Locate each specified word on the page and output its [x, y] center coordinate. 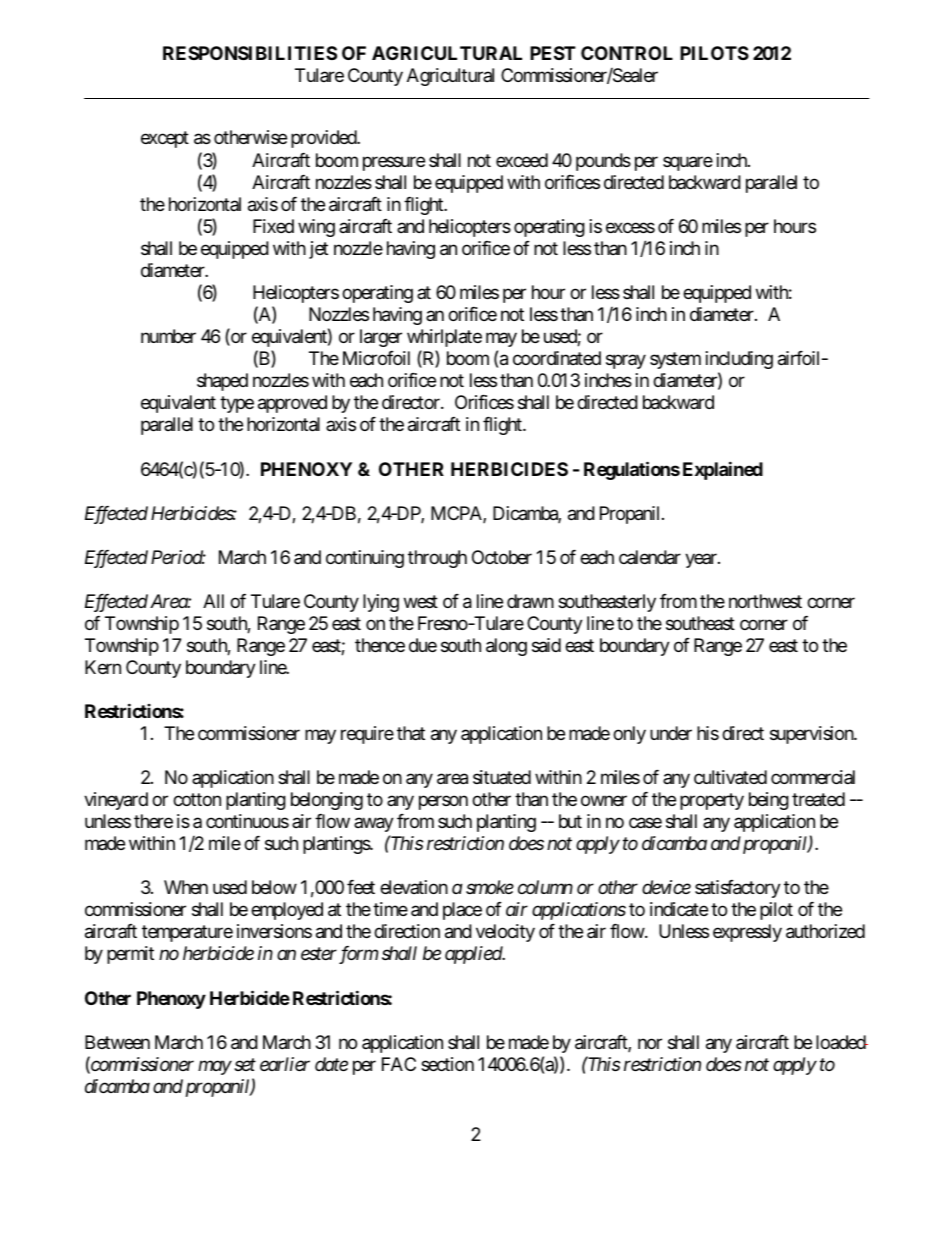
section [447, 1064]
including [739, 360]
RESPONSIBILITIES [250, 53]
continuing [365, 559]
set [245, 1065]
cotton [197, 799]
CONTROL [627, 53]
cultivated [730, 777]
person [443, 803]
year [702, 560]
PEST [553, 53]
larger [381, 338]
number [168, 336]
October [502, 557]
